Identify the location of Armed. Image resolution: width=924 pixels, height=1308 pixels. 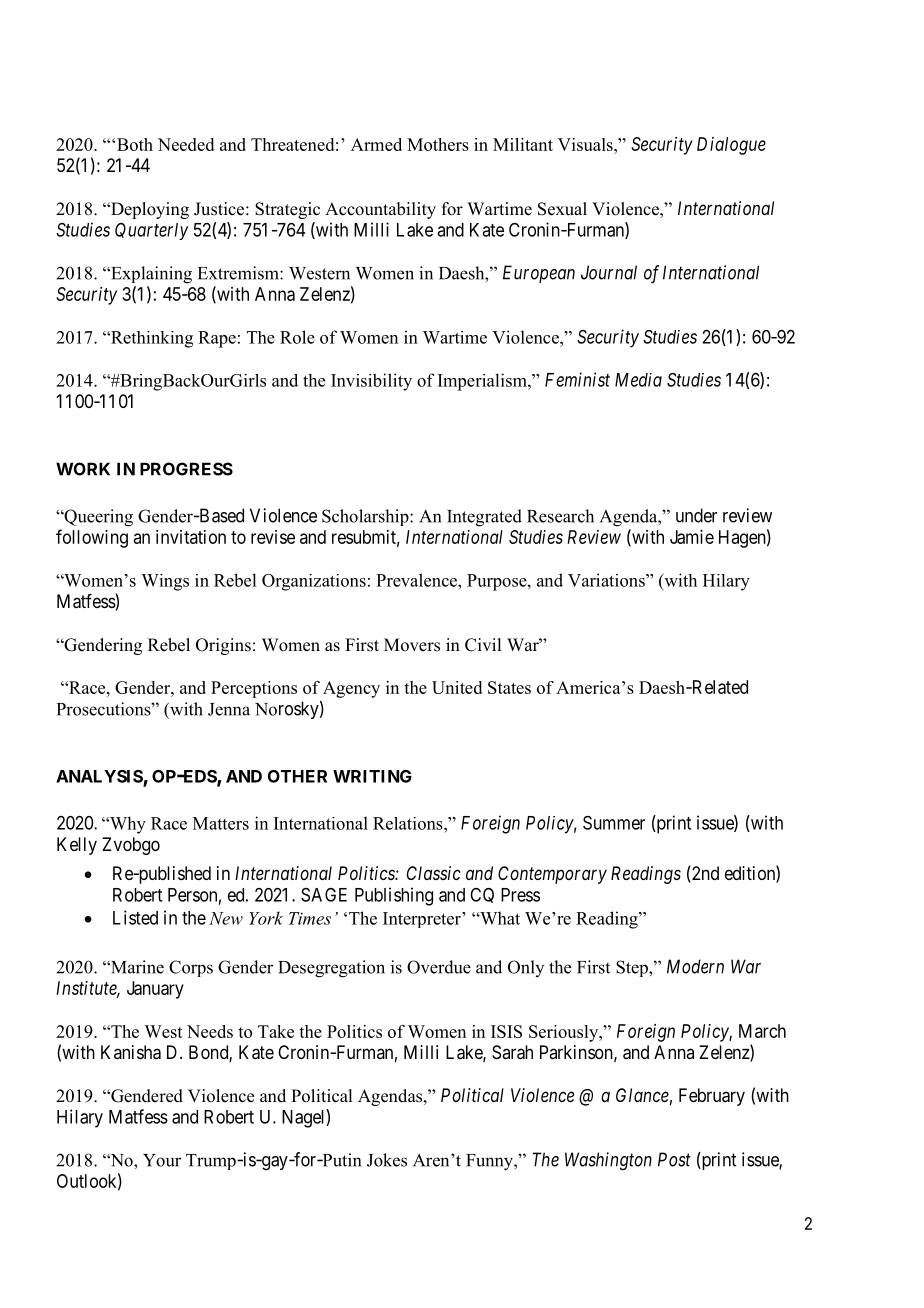
(376, 144).
